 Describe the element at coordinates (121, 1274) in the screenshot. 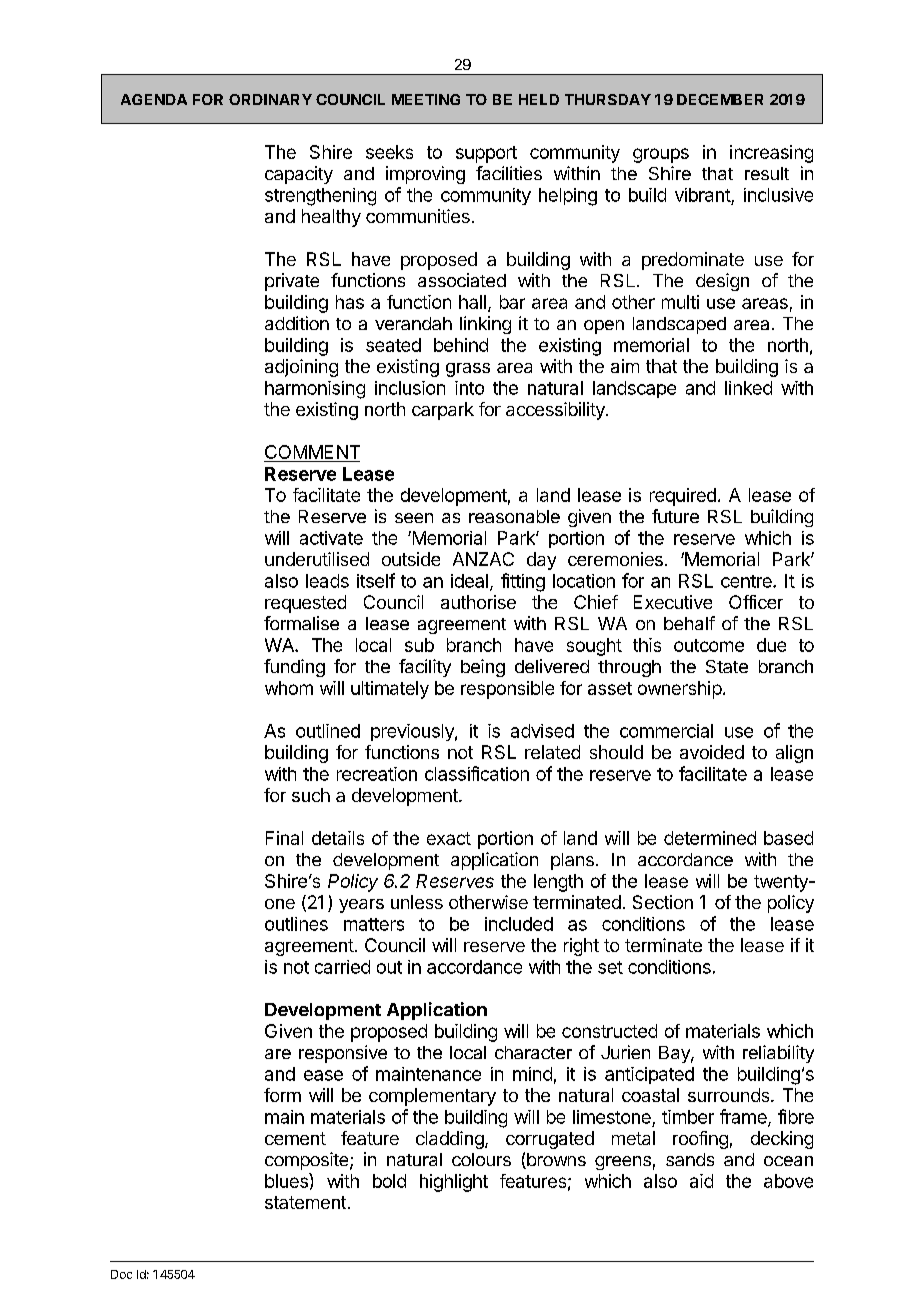

I see `Doc` at that location.
